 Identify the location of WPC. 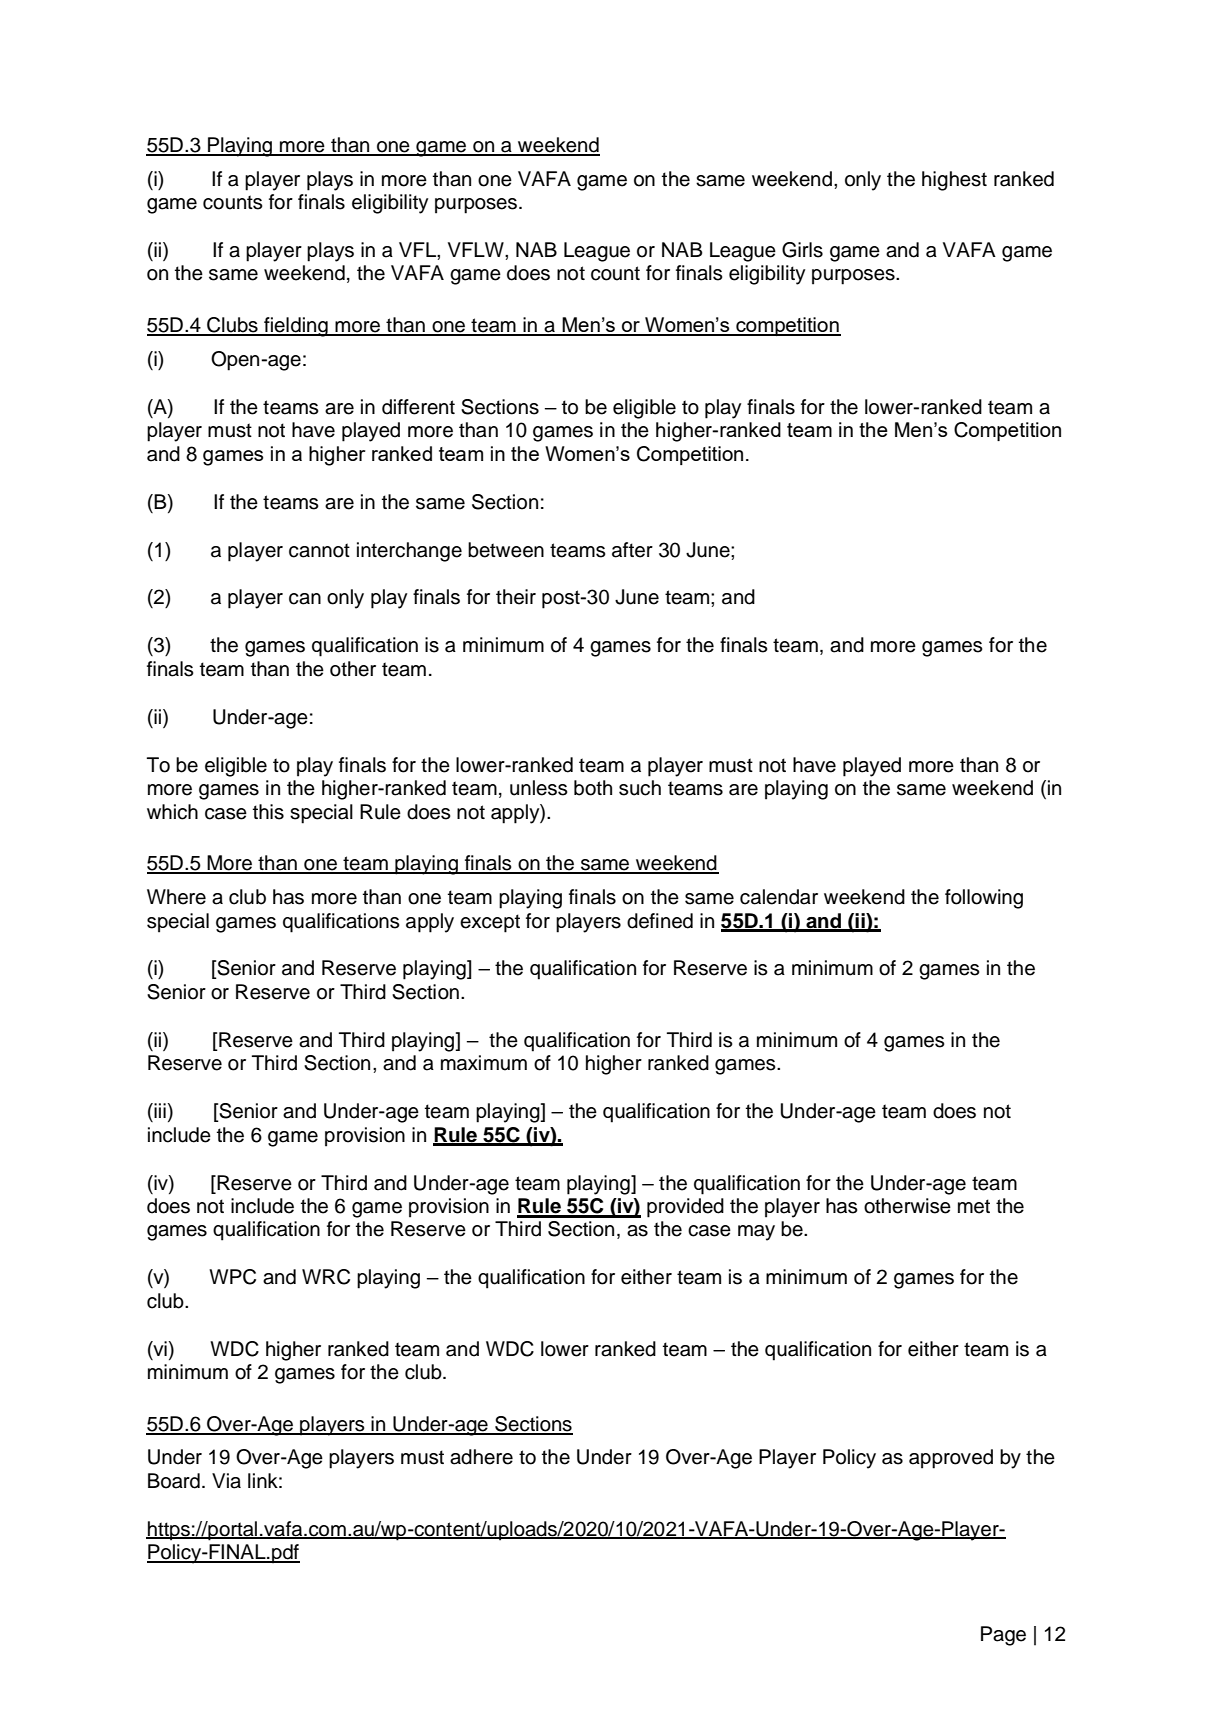
(232, 1277).
